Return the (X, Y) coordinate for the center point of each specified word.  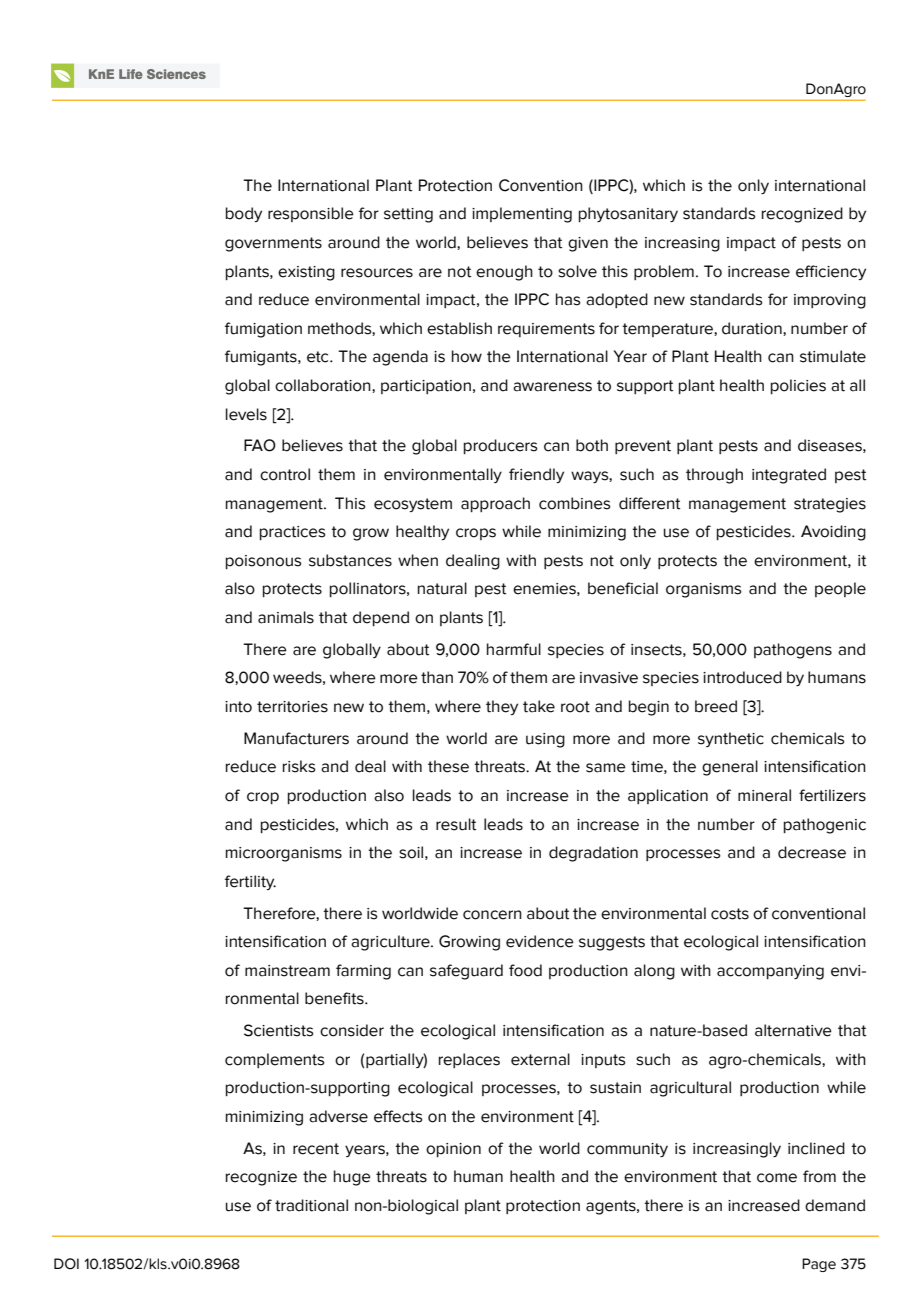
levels (246, 414)
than (437, 677)
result (456, 824)
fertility (250, 882)
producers (501, 446)
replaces (469, 1060)
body (244, 214)
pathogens (793, 651)
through (714, 476)
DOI (66, 1264)
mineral (764, 795)
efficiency (831, 272)
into (238, 707)
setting (408, 215)
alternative (793, 1030)
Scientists (279, 1030)
